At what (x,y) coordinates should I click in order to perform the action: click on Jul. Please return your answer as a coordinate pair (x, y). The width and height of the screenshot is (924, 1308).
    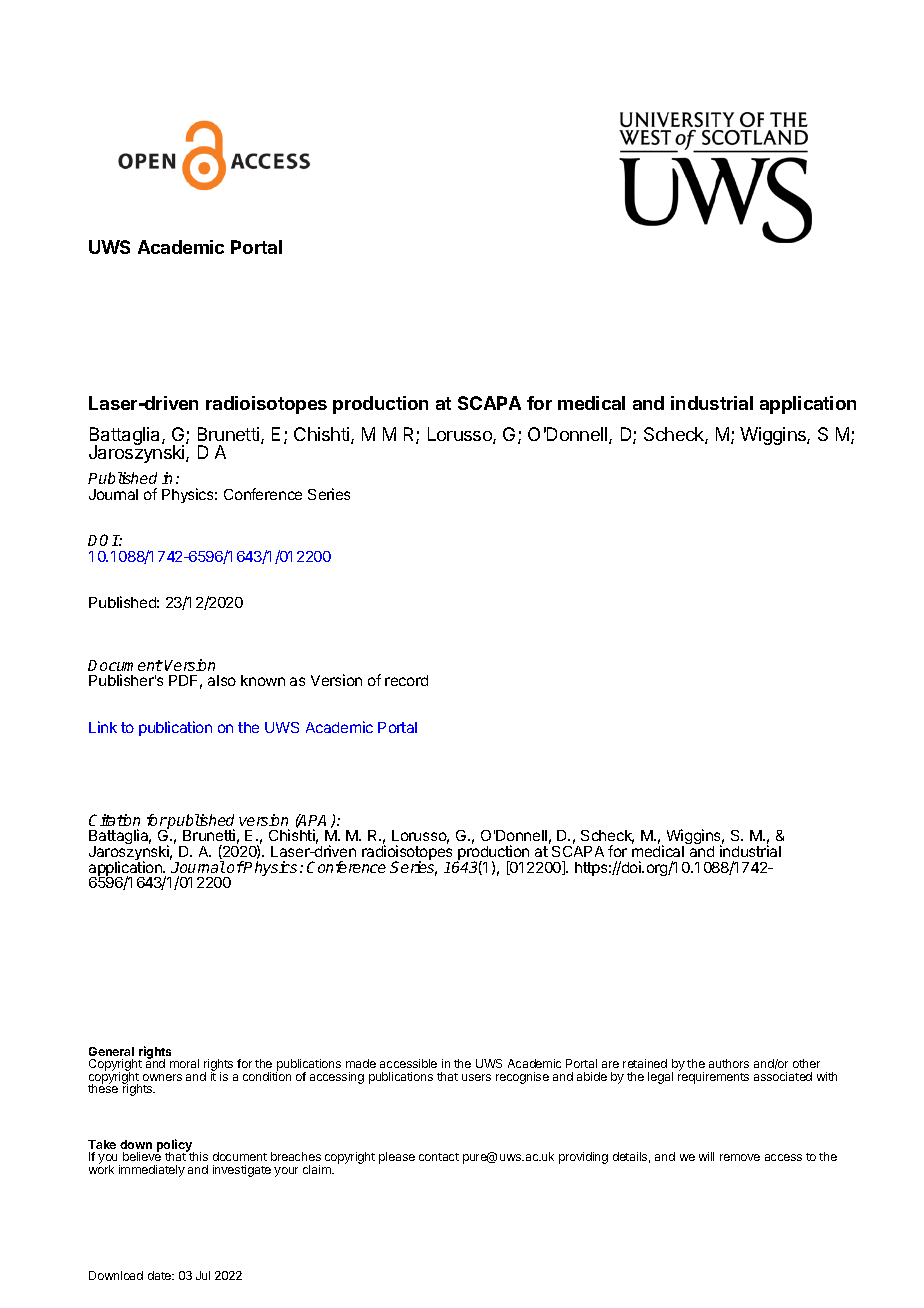
    Looking at the image, I should click on (203, 1275).
